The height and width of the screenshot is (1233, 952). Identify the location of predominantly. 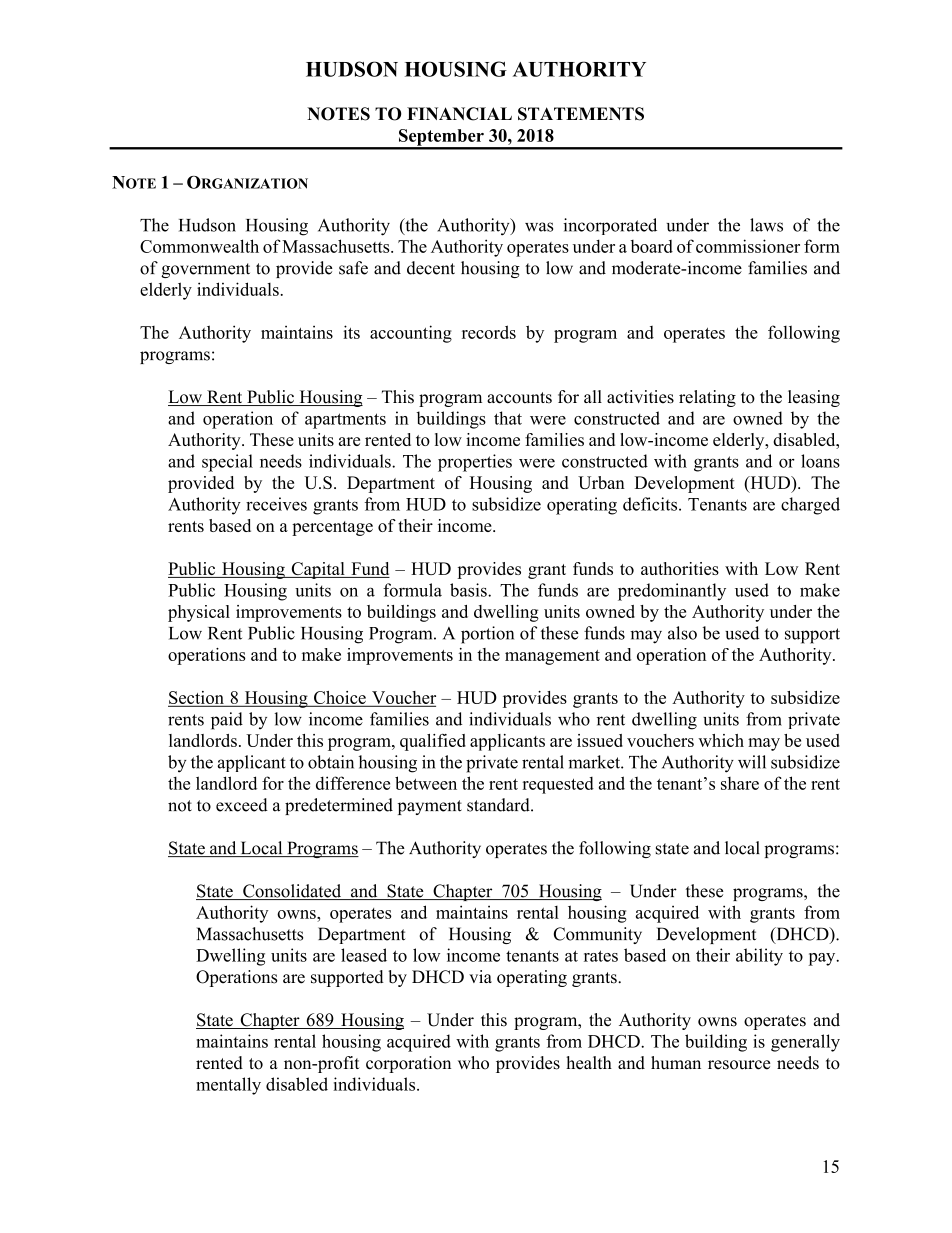
(672, 592).
